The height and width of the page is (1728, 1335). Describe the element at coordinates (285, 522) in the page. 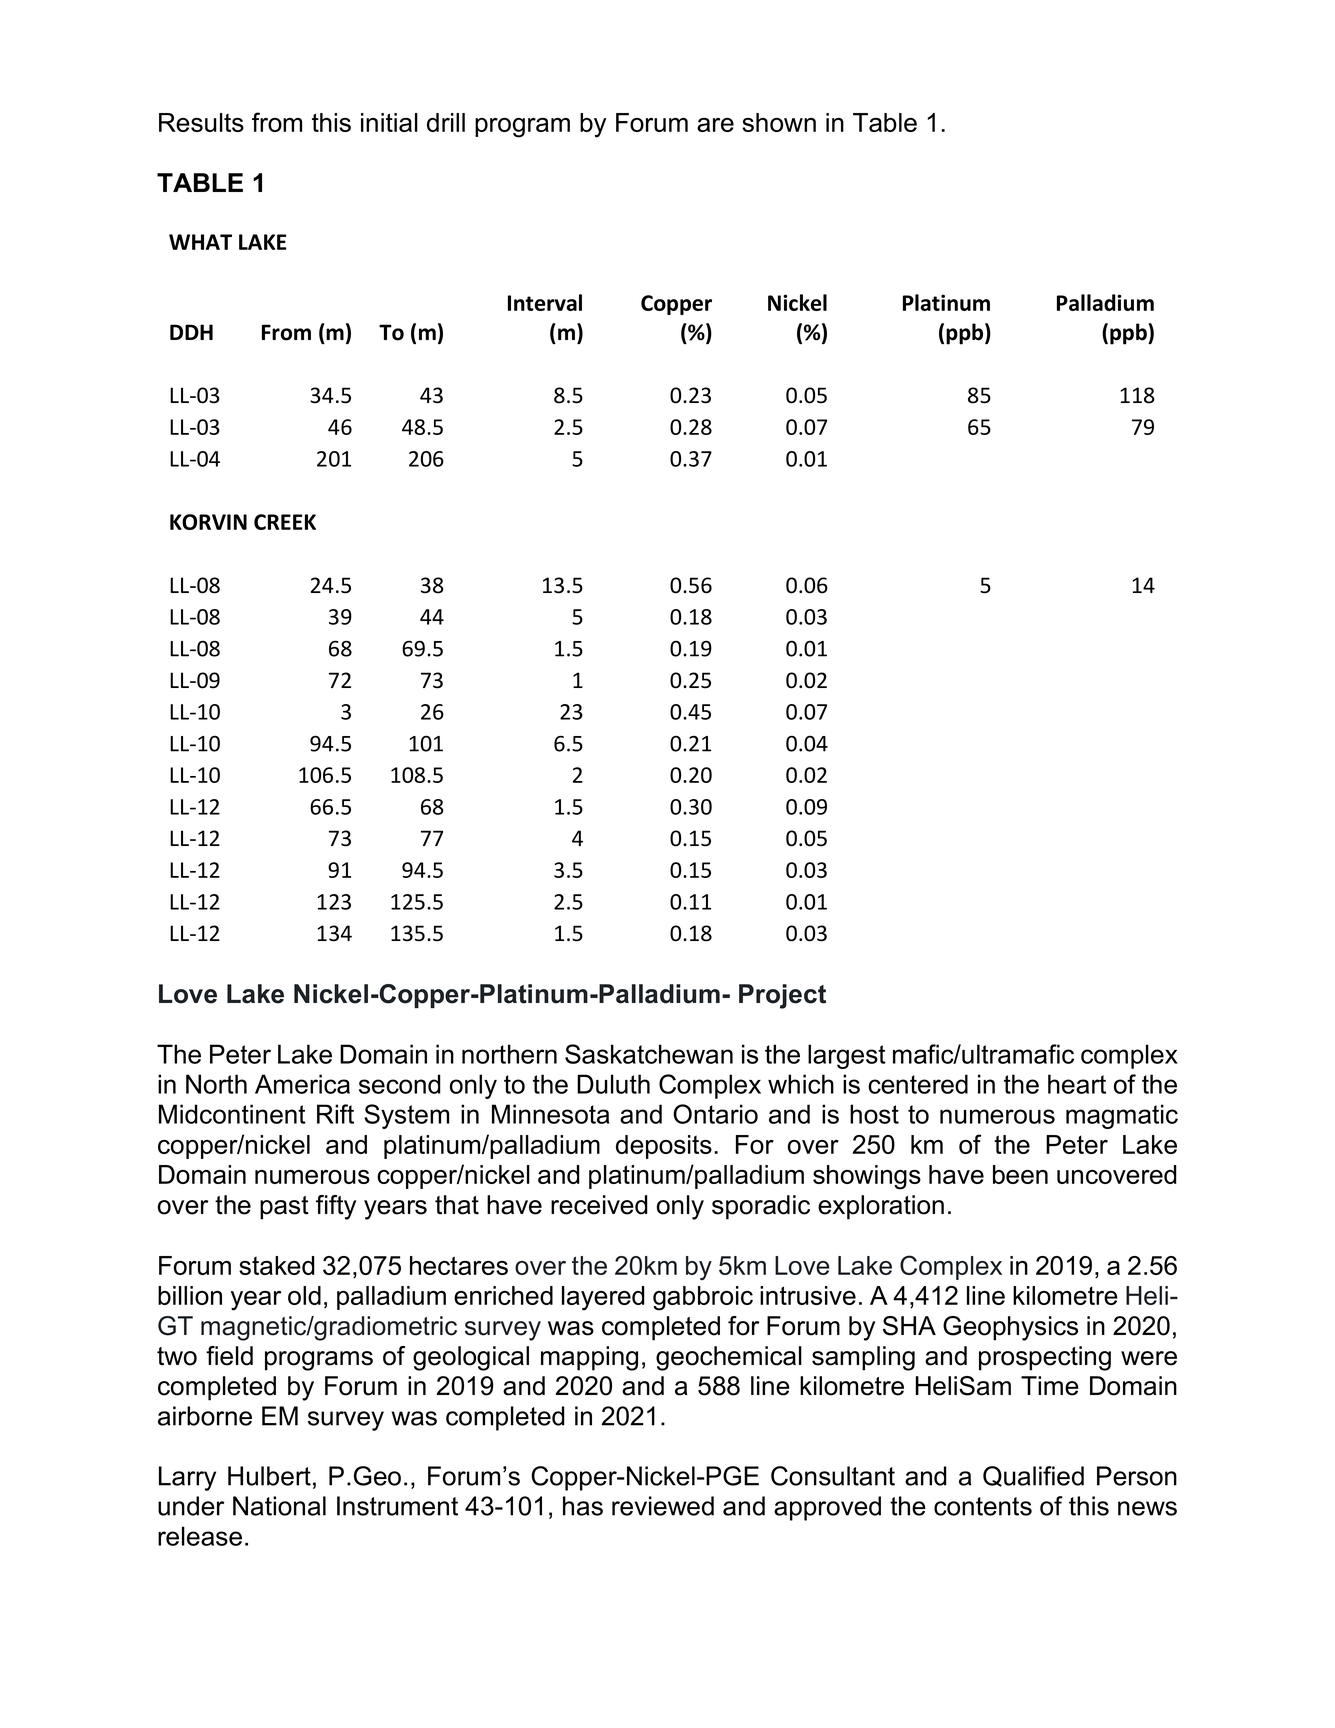

I see `CREEK` at that location.
